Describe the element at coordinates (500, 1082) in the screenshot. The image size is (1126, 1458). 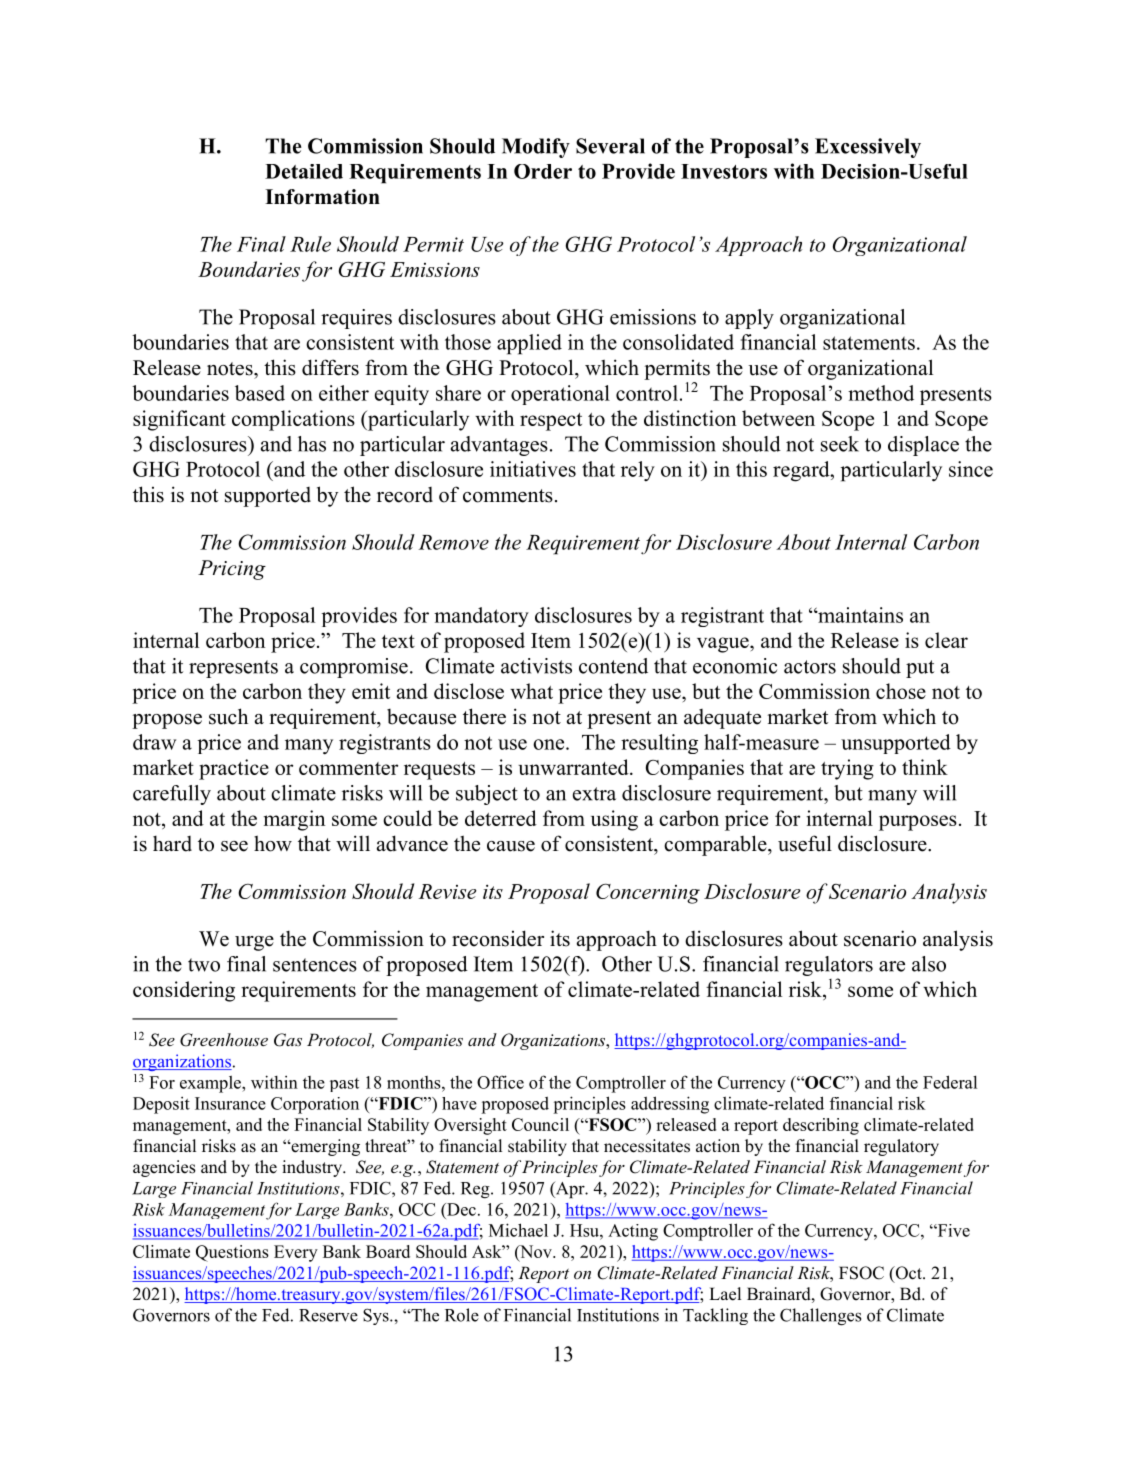
I see `Office` at that location.
